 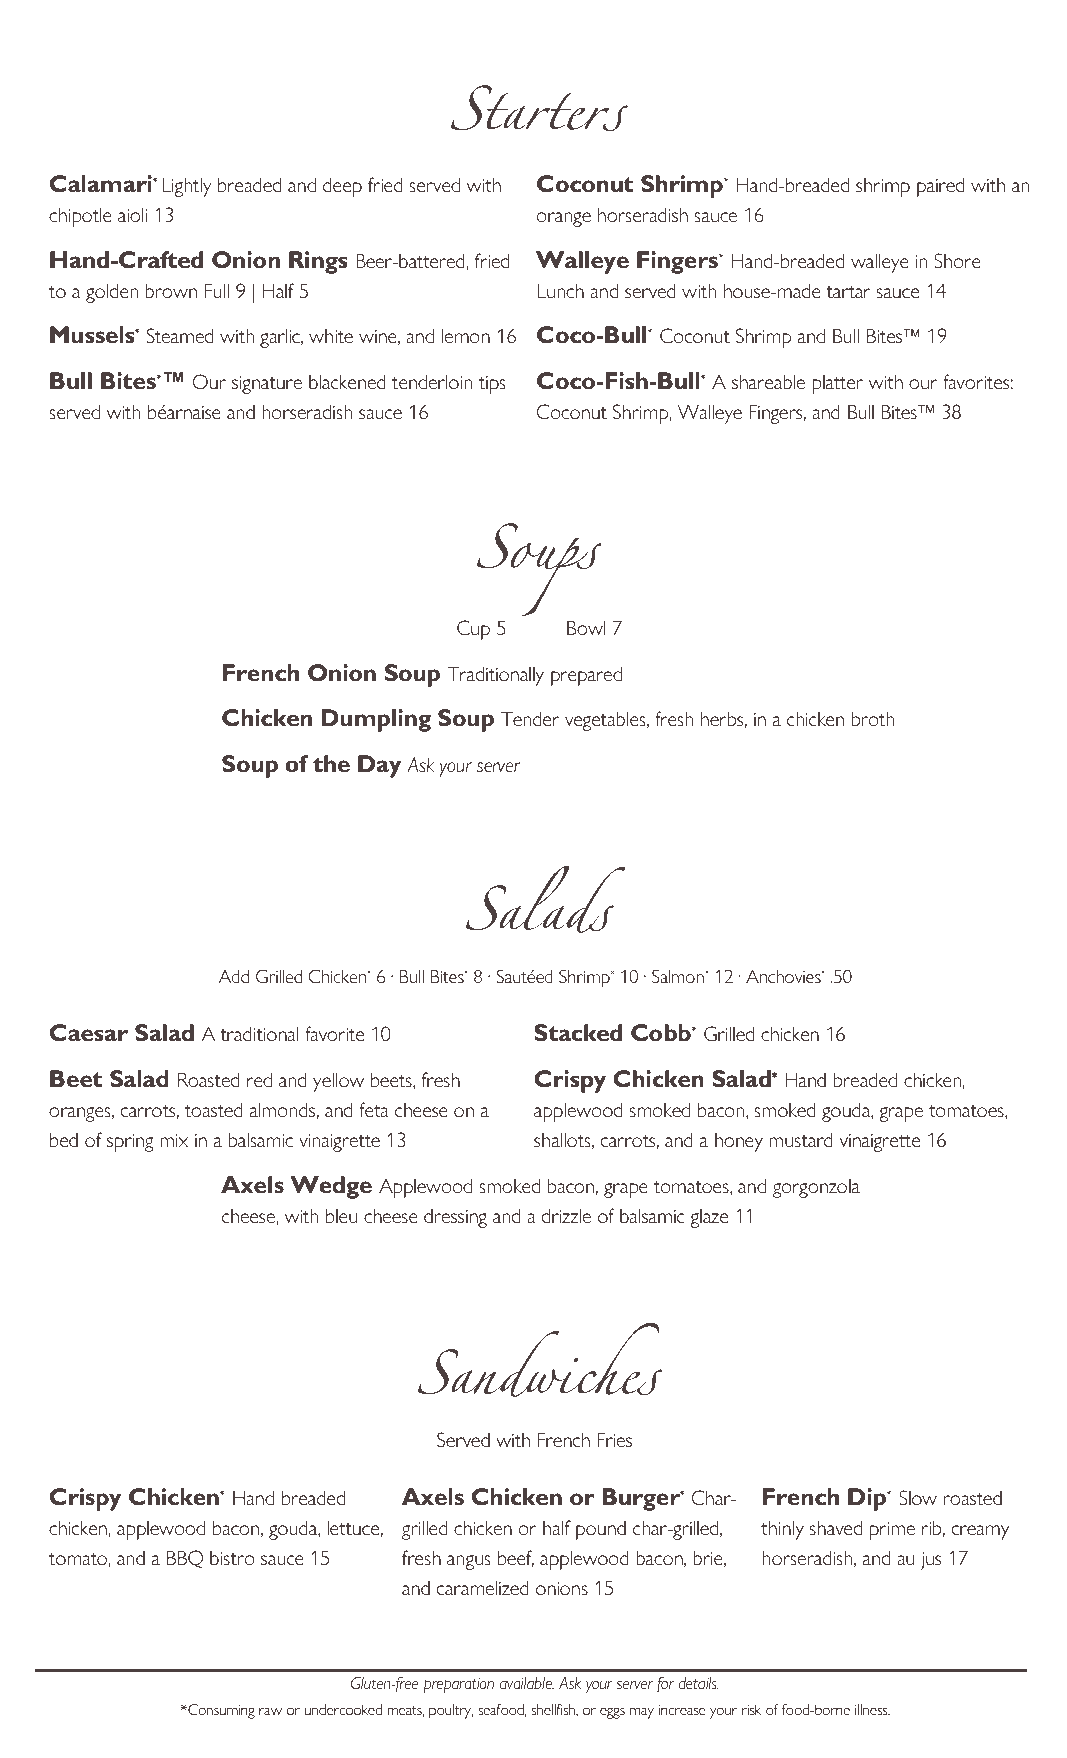 What do you see at coordinates (234, 976) in the page?
I see `Add` at bounding box center [234, 976].
